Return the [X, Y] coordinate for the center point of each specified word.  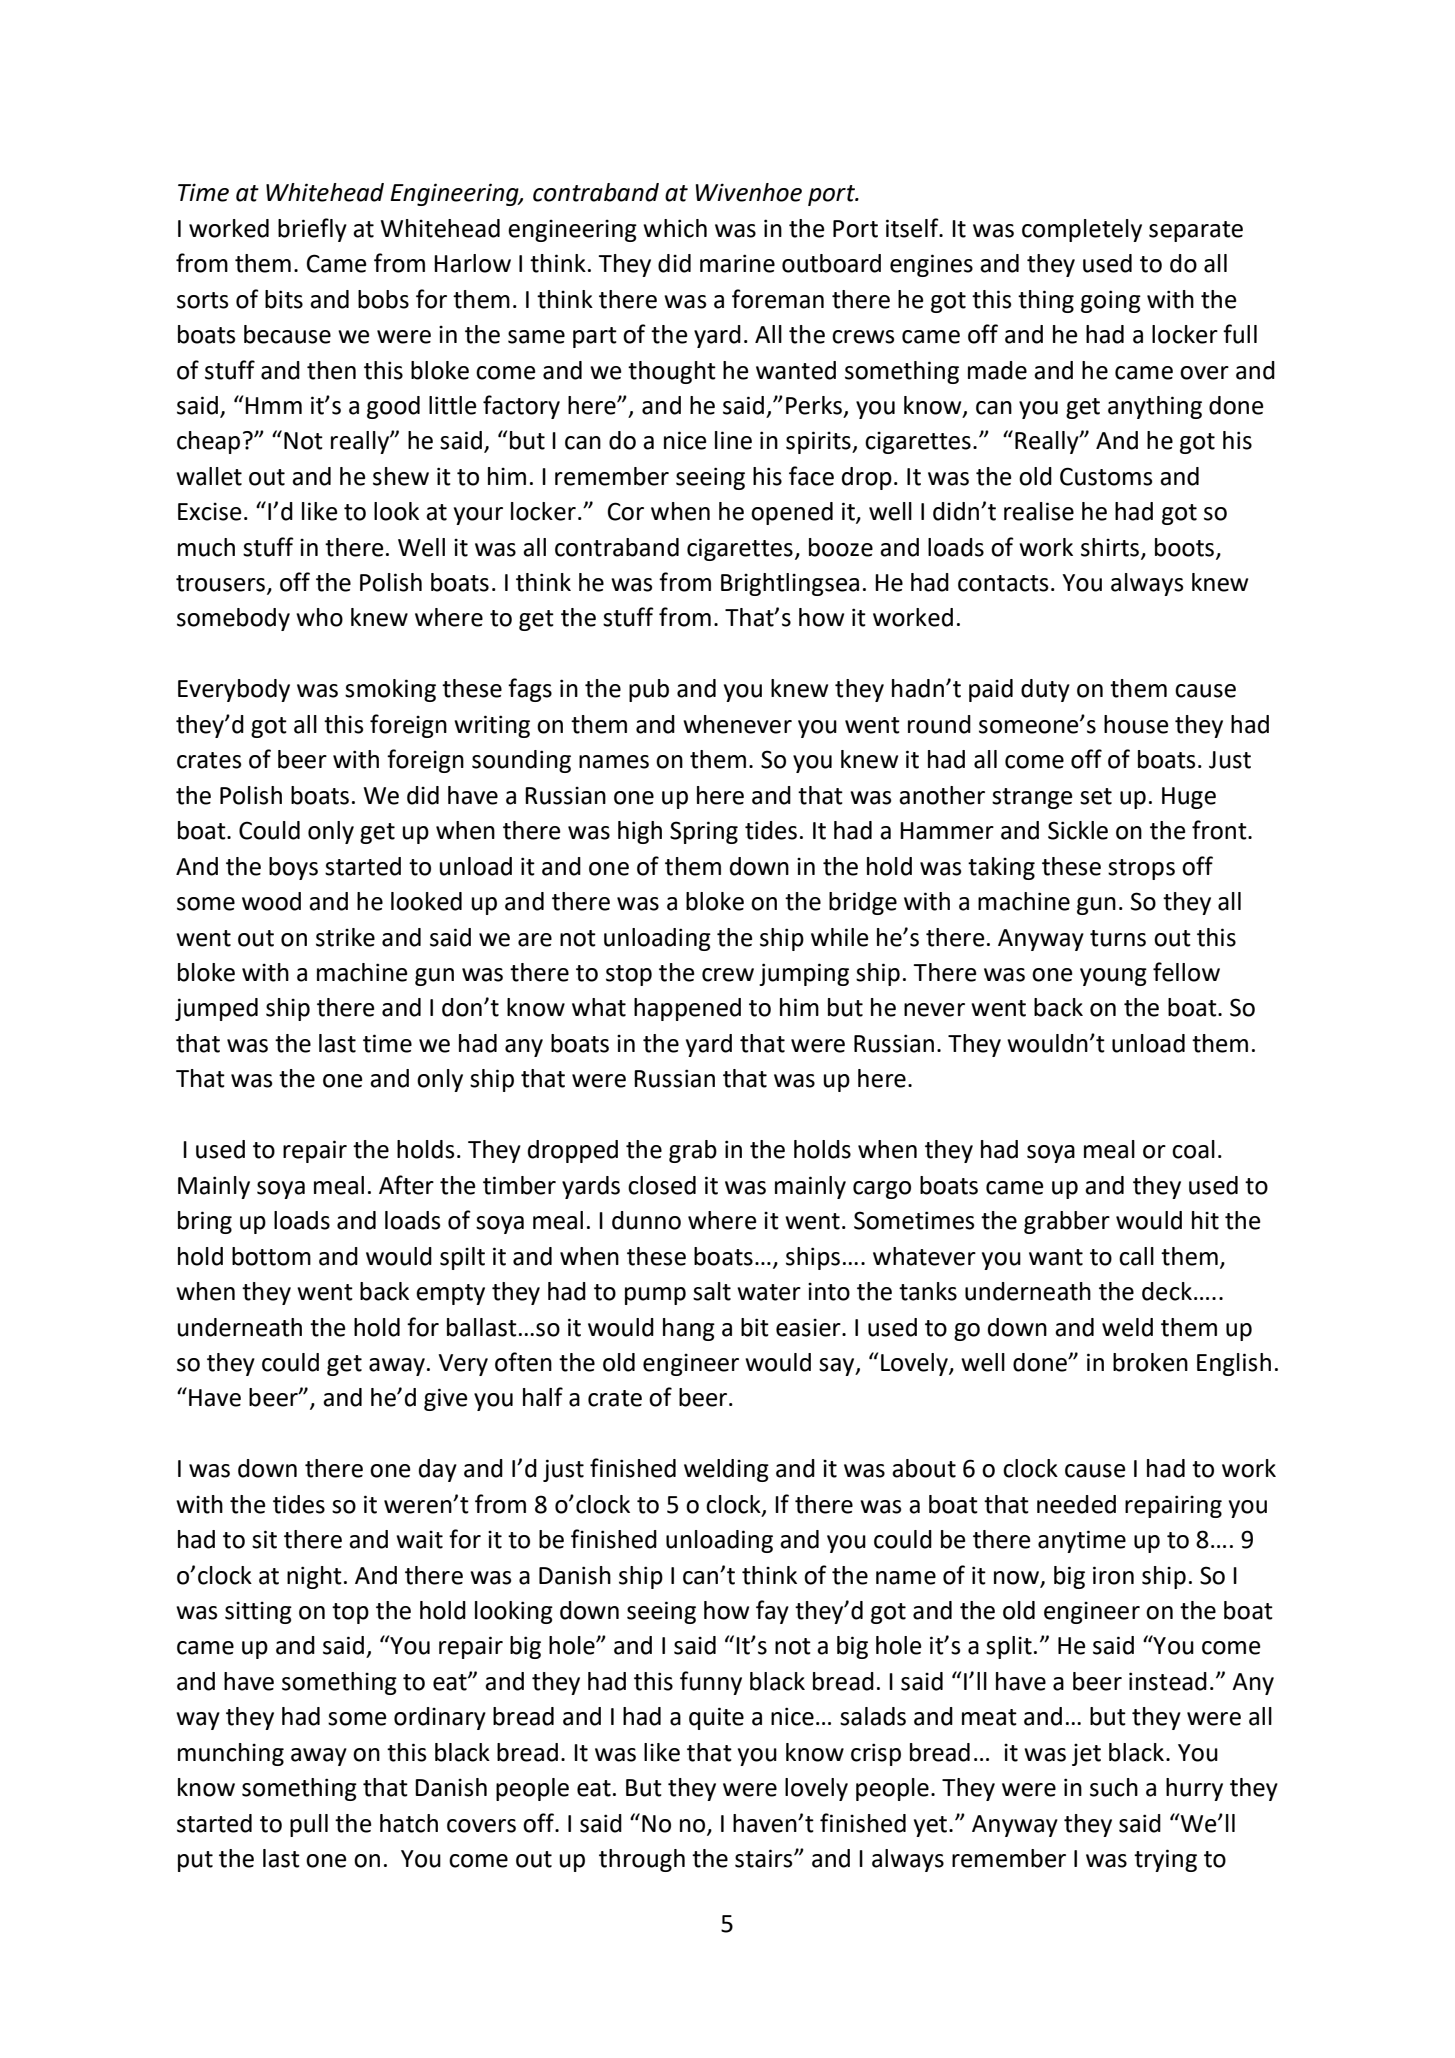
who [319, 617]
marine [737, 263]
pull [309, 1825]
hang [689, 1329]
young [1113, 977]
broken [1150, 1362]
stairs [765, 1858]
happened [687, 1009]
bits [284, 299]
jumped [216, 1009]
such [1114, 1787]
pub [649, 690]
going [1111, 301]
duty [1045, 690]
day [438, 1470]
